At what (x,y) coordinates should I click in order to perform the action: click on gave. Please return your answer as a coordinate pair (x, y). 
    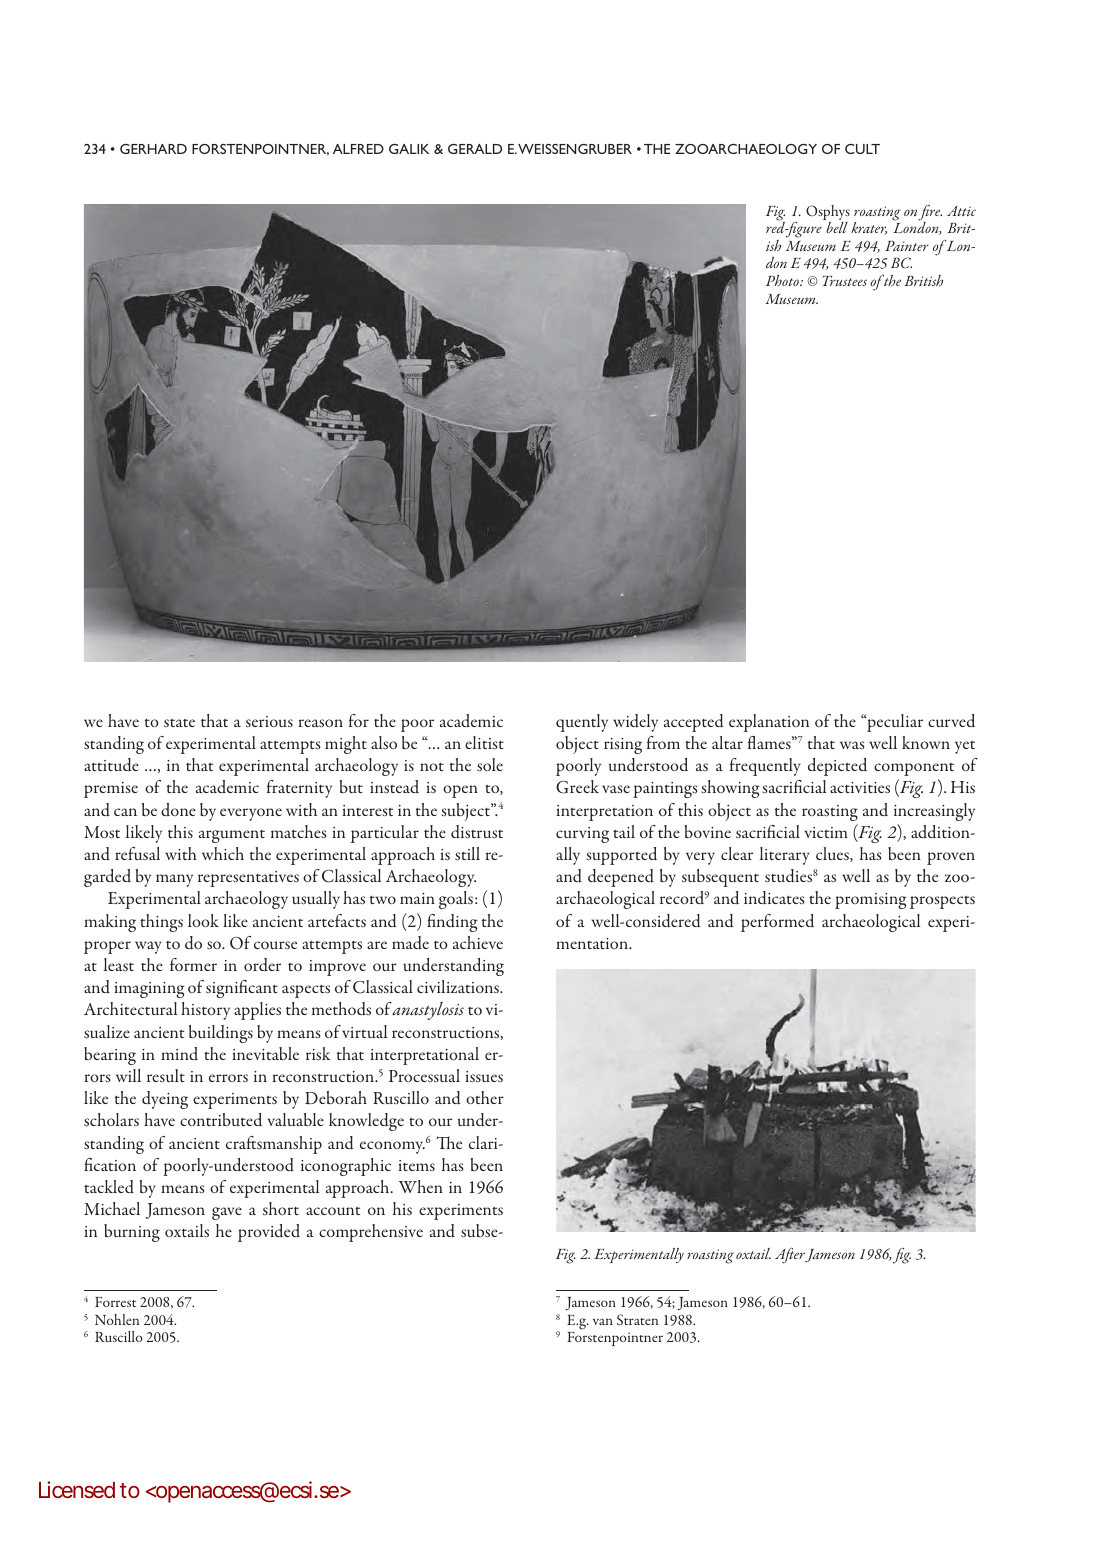
    Looking at the image, I should click on (227, 1213).
